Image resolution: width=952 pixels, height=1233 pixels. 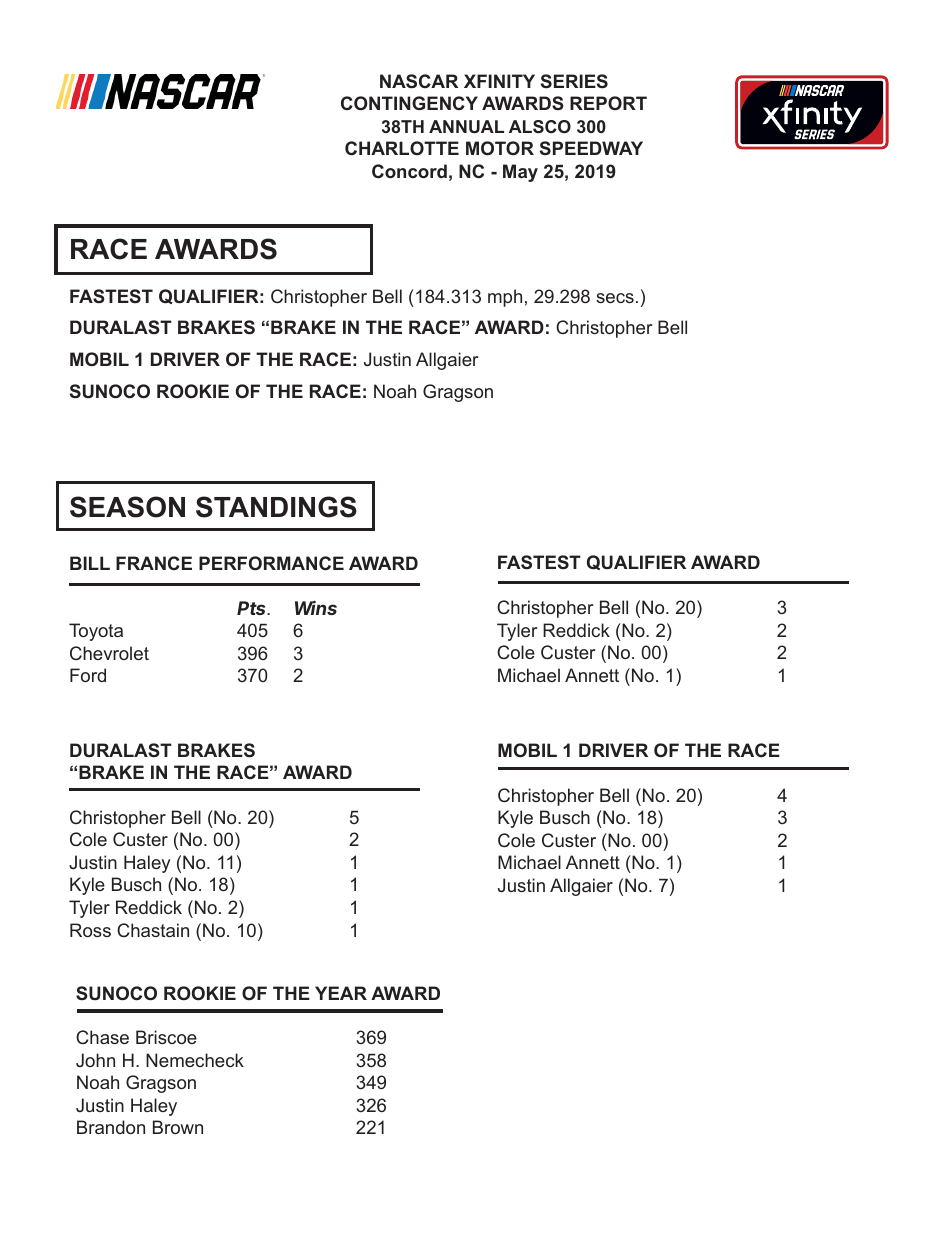 I want to click on SEASON, so click(x=127, y=507).
